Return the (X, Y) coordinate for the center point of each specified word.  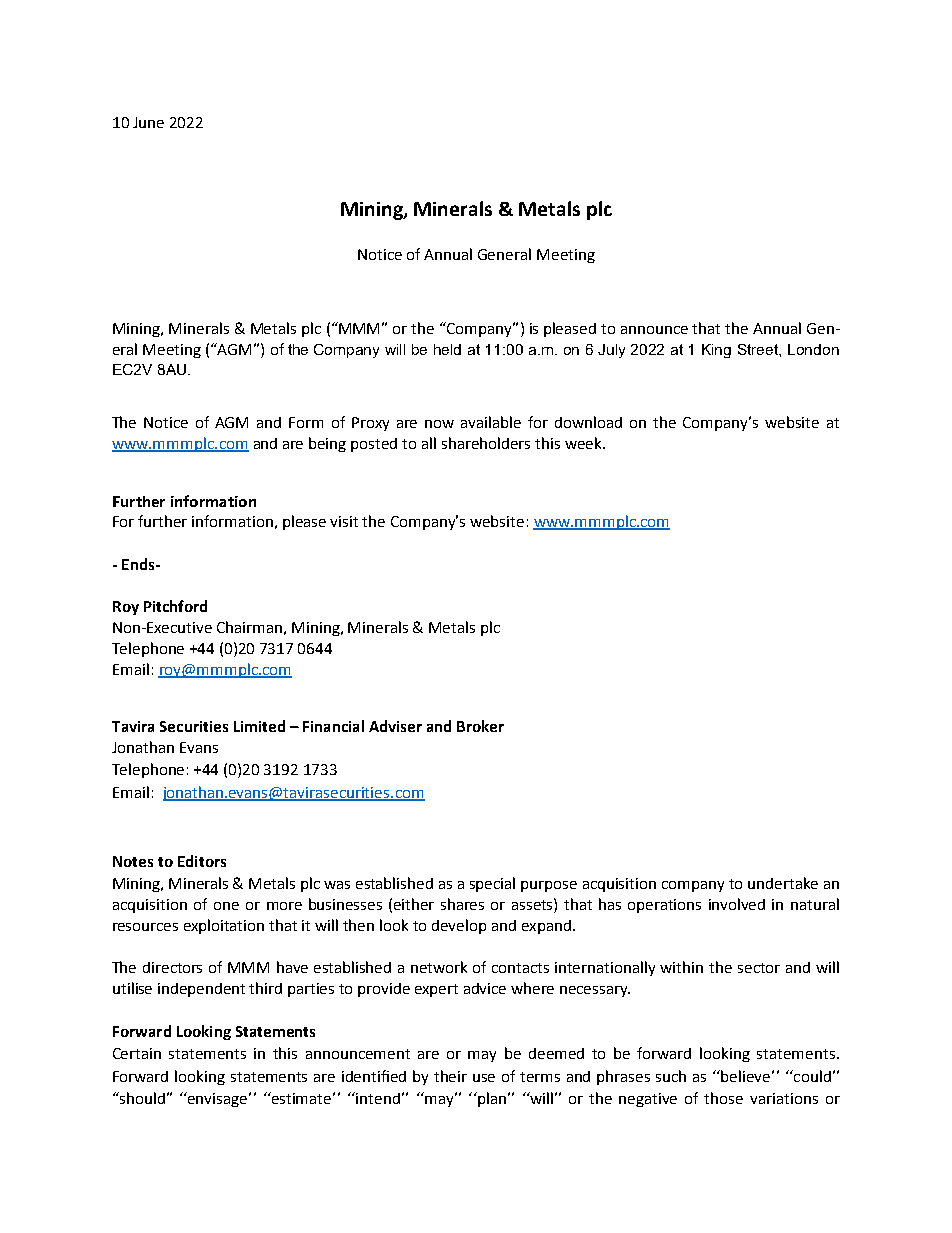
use (484, 1078)
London (813, 349)
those (723, 1098)
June (148, 122)
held (447, 349)
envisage (218, 1099)
